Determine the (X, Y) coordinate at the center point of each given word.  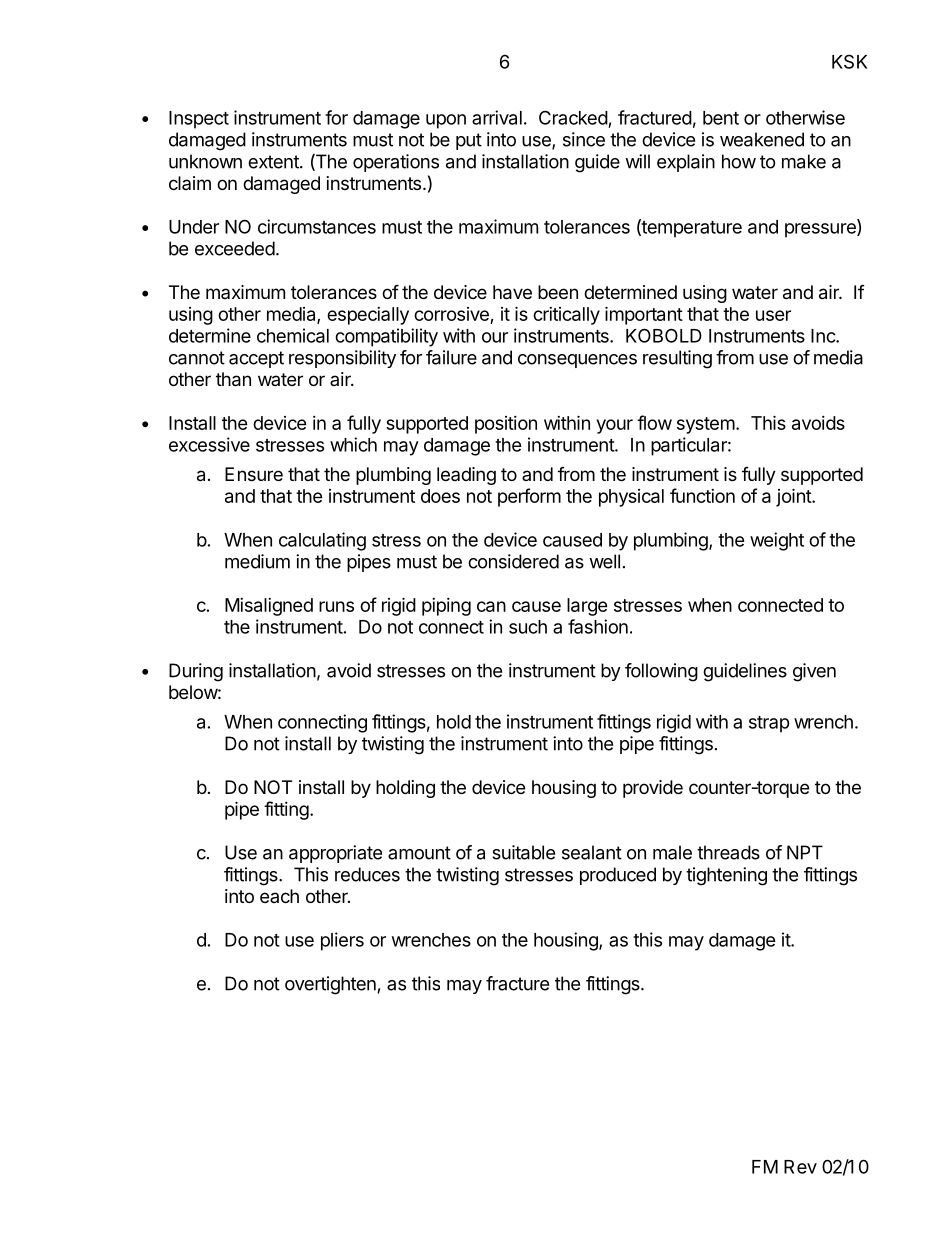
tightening (726, 876)
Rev (800, 1167)
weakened (762, 139)
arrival (497, 117)
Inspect (199, 120)
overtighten (330, 985)
